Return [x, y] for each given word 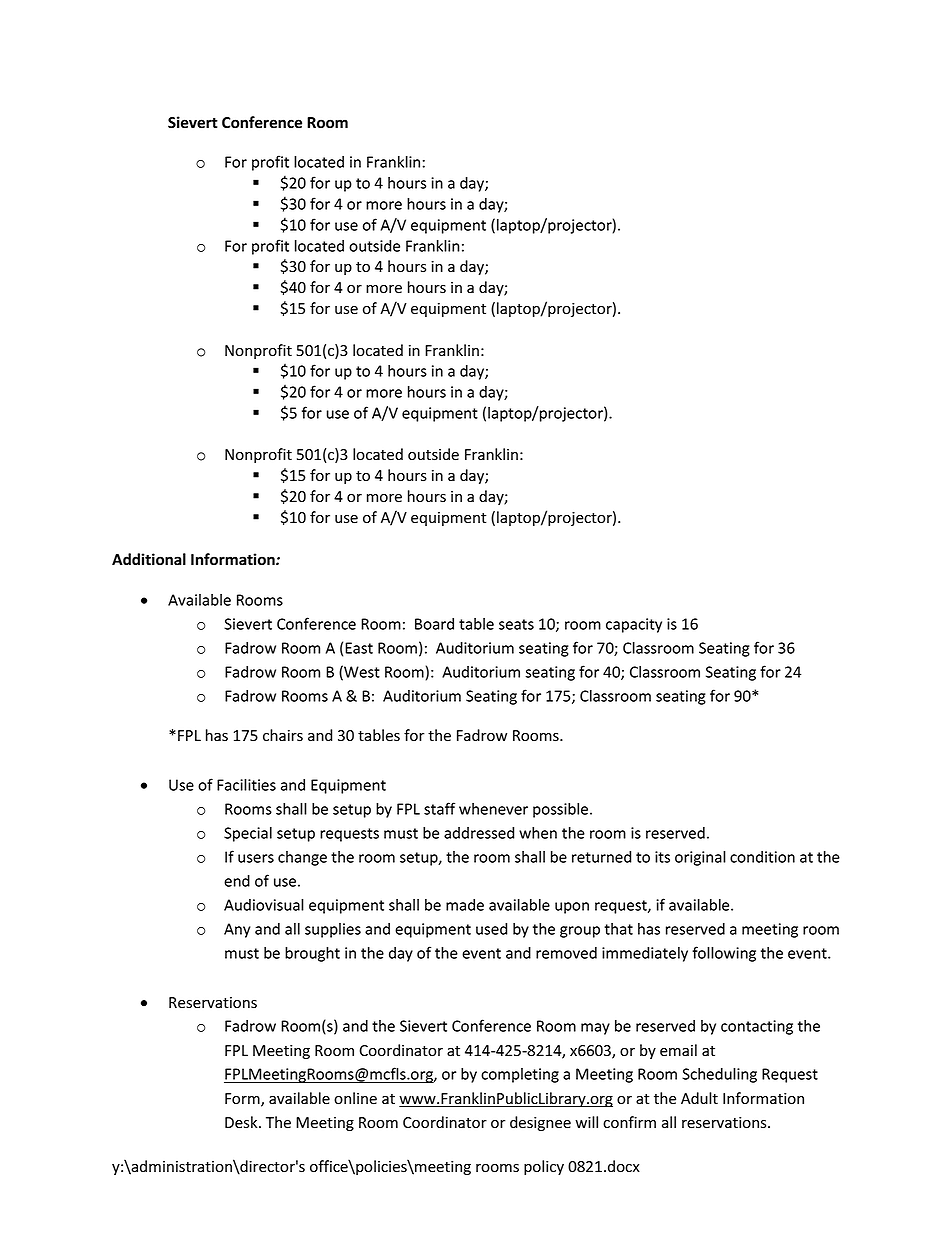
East [359, 648]
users [256, 858]
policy [544, 1167]
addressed [479, 833]
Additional [149, 559]
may [595, 1029]
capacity [634, 625]
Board [434, 624]
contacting [757, 1027]
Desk [242, 1122]
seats [516, 624]
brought [312, 954]
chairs [283, 735]
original [700, 858]
